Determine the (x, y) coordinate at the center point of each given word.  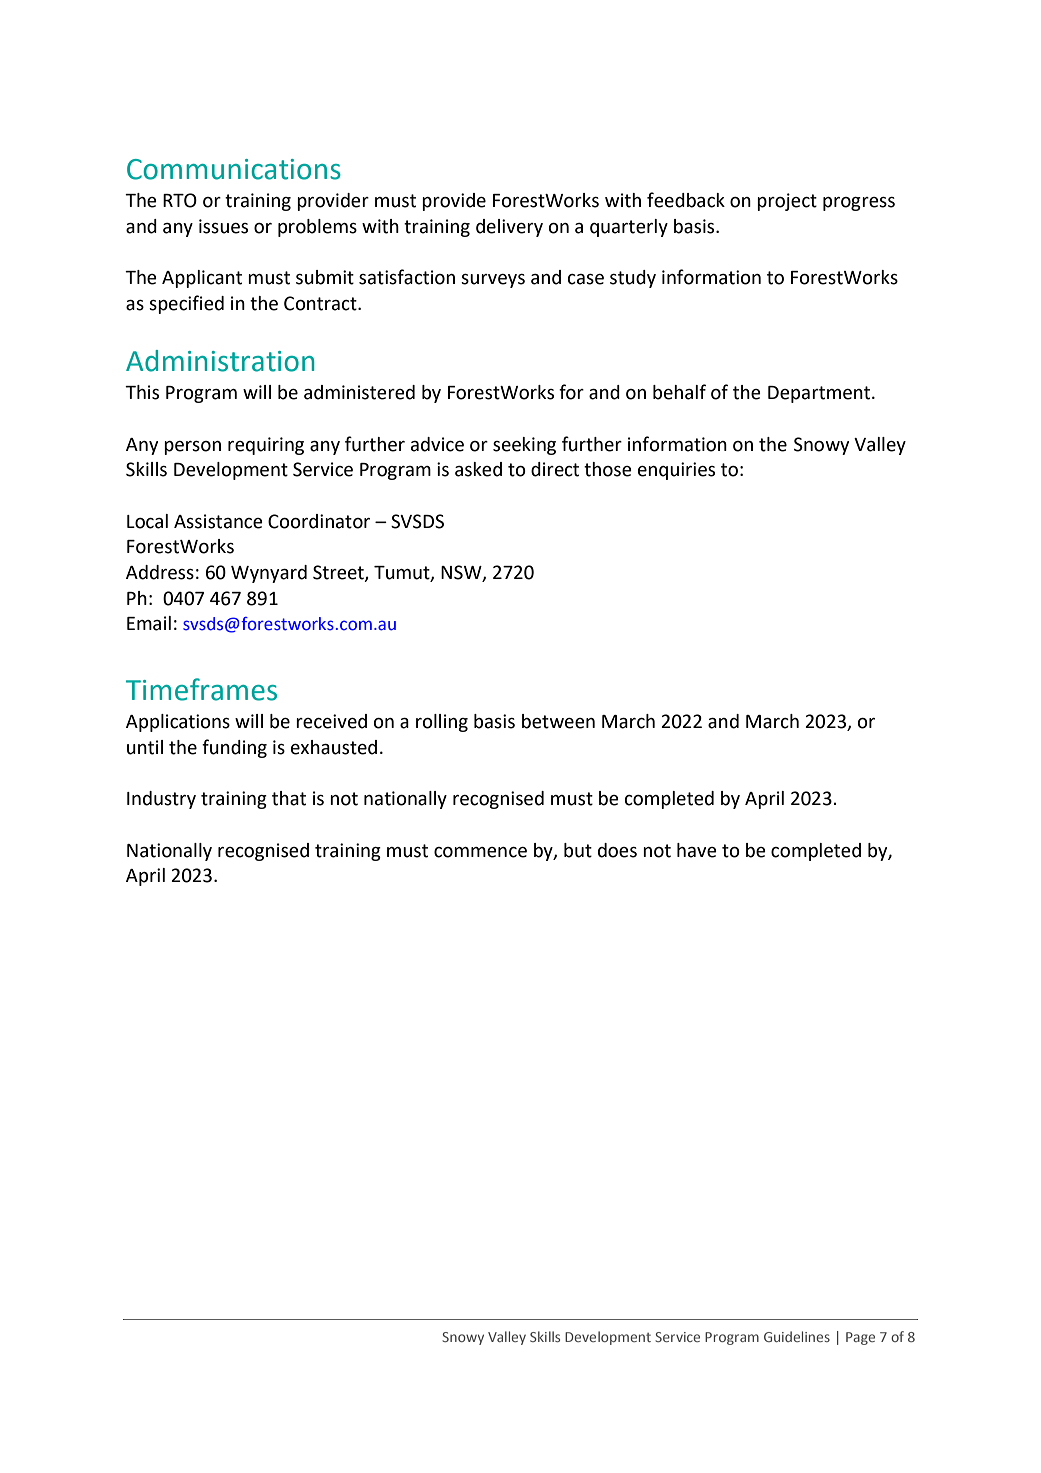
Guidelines (797, 1336)
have (697, 850)
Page (860, 1338)
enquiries (676, 471)
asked (478, 469)
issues (223, 226)
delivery (509, 228)
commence (480, 852)
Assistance (218, 521)
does (617, 850)
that (289, 798)
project (787, 202)
